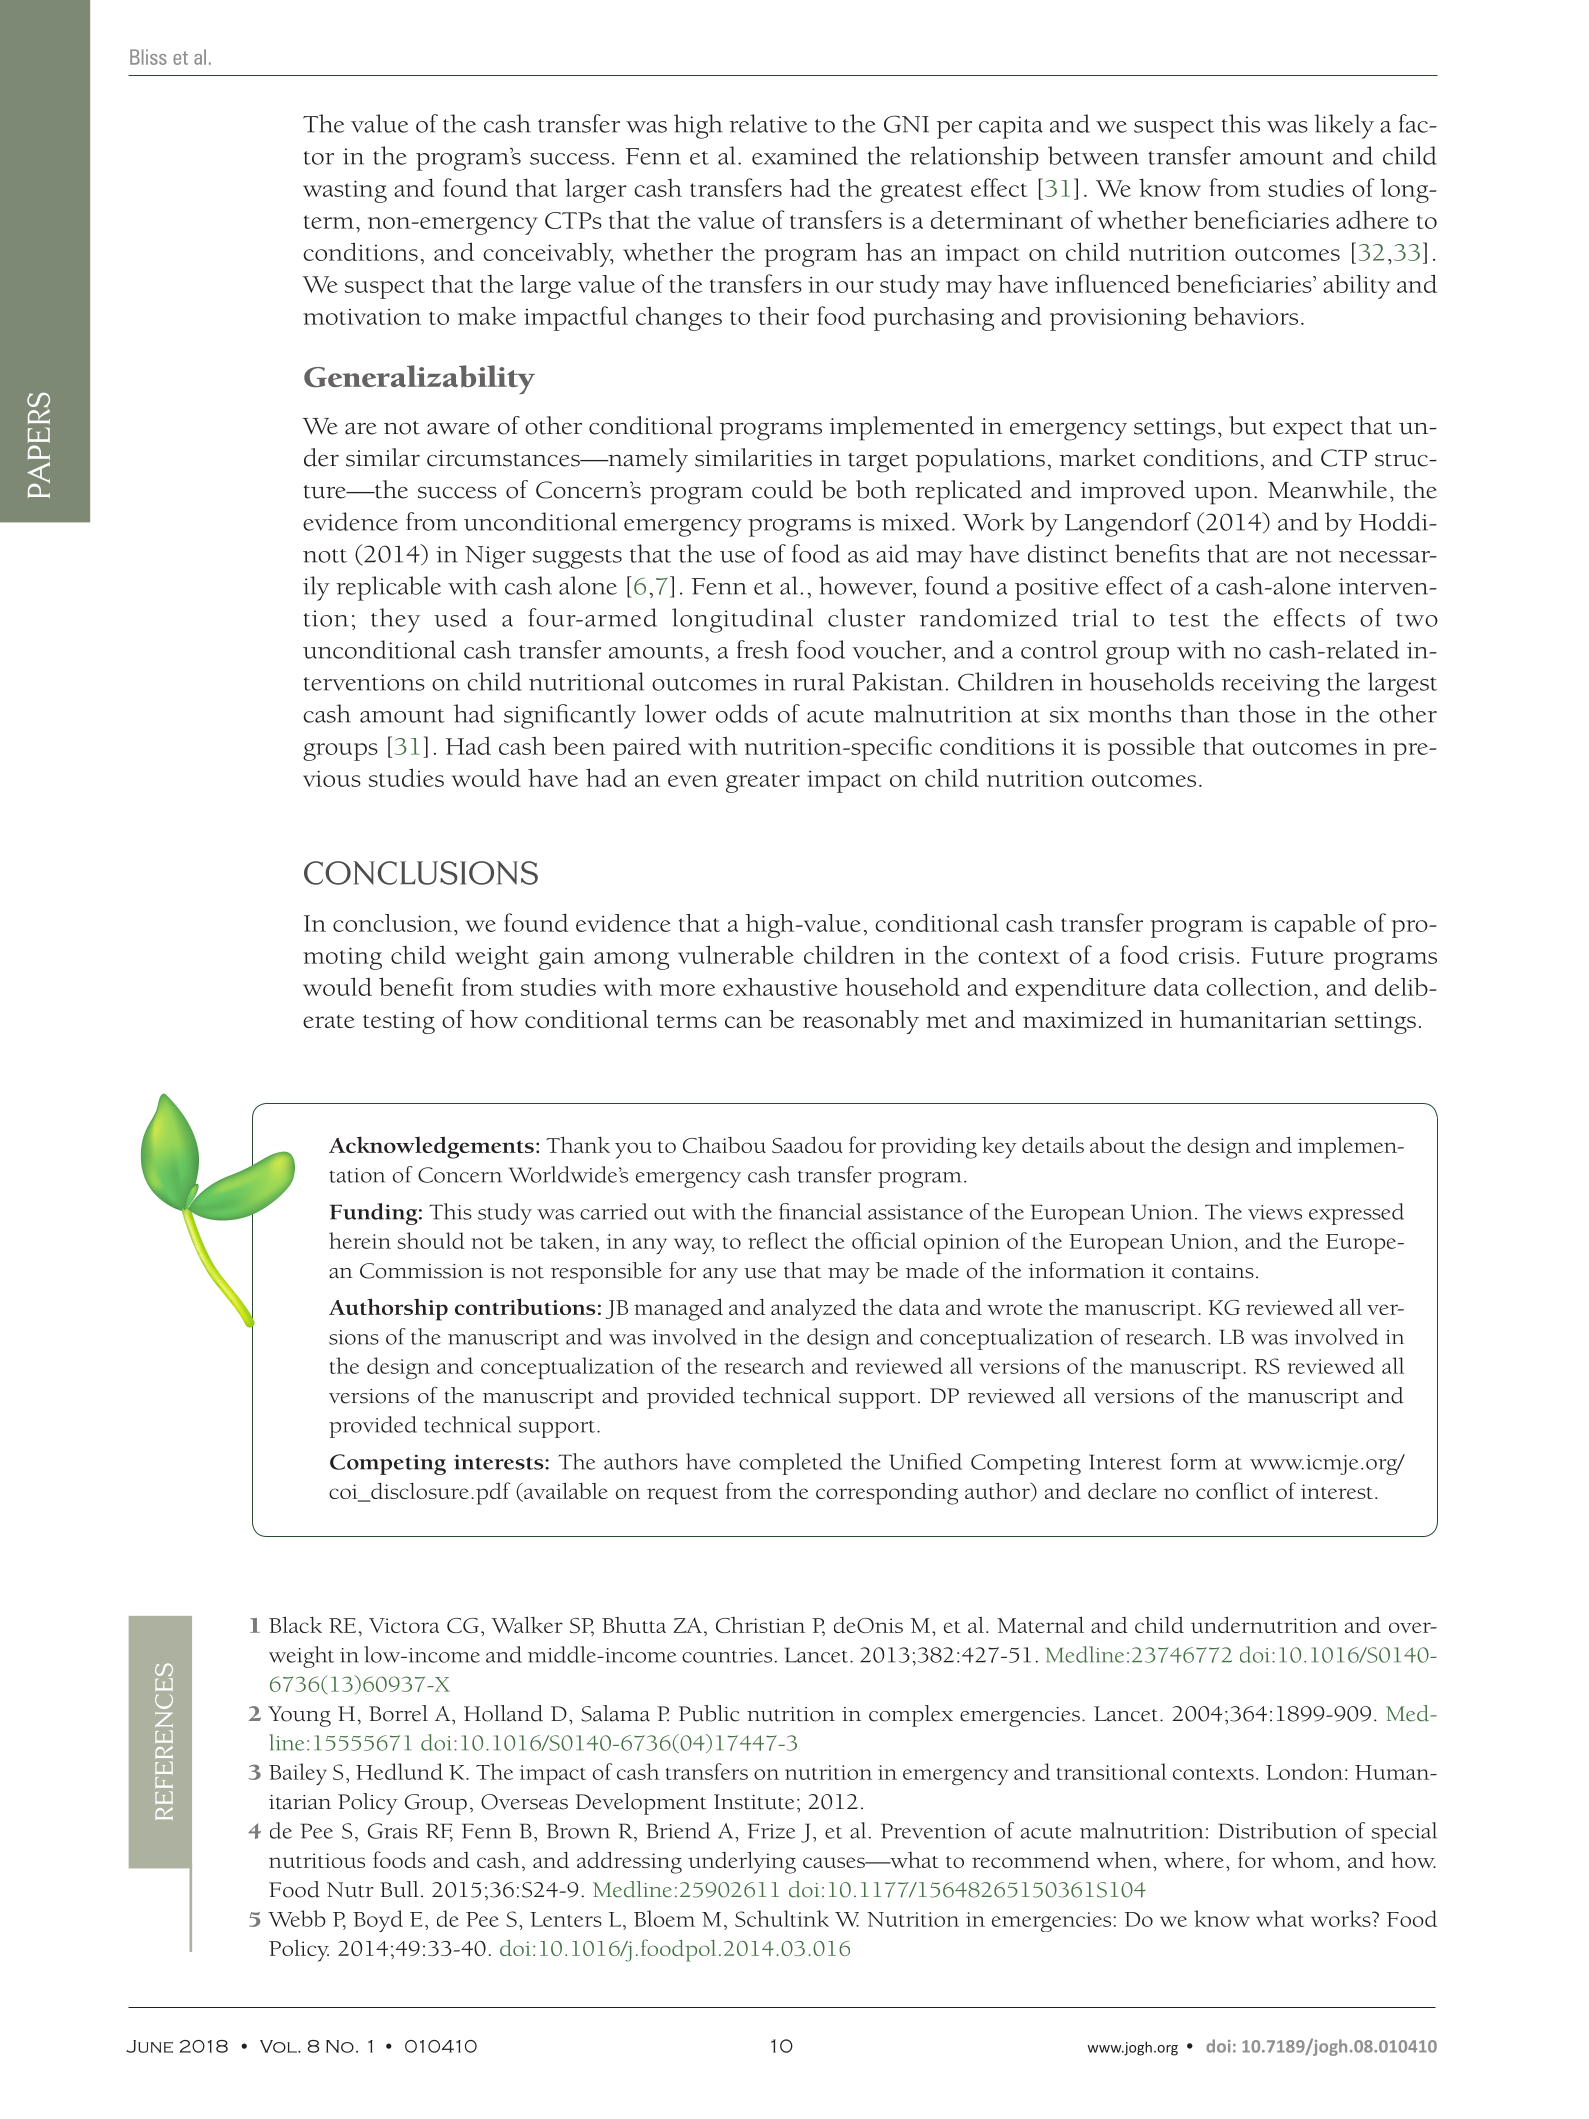 This screenshot has width=1589, height=2119. Describe the element at coordinates (867, 586) in the screenshot. I see `however` at that location.
